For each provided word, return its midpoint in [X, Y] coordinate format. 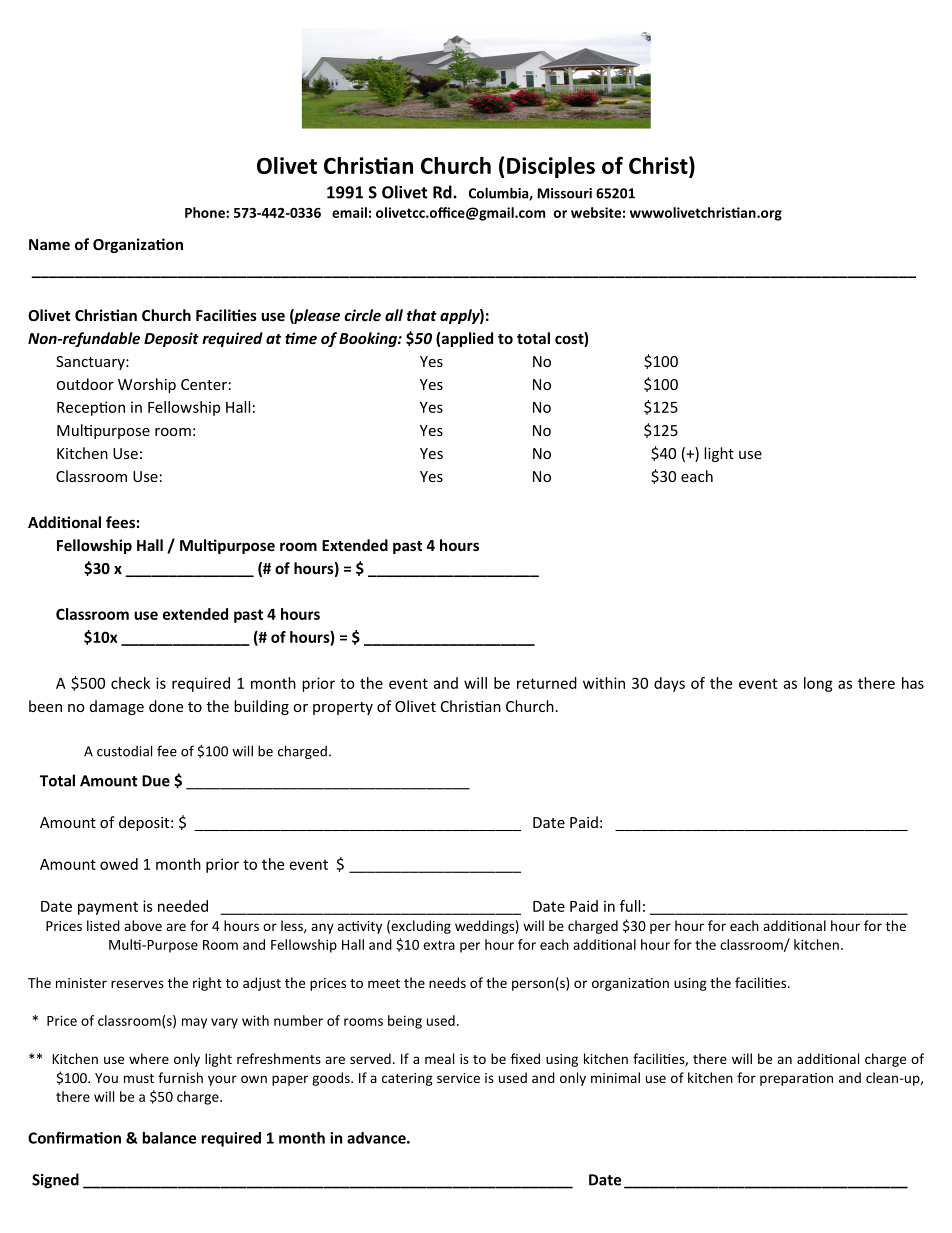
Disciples [551, 167]
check [130, 683]
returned [547, 683]
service [458, 1078]
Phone [206, 212]
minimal [615, 1077]
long [818, 684]
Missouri [565, 193]
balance [169, 1138]
